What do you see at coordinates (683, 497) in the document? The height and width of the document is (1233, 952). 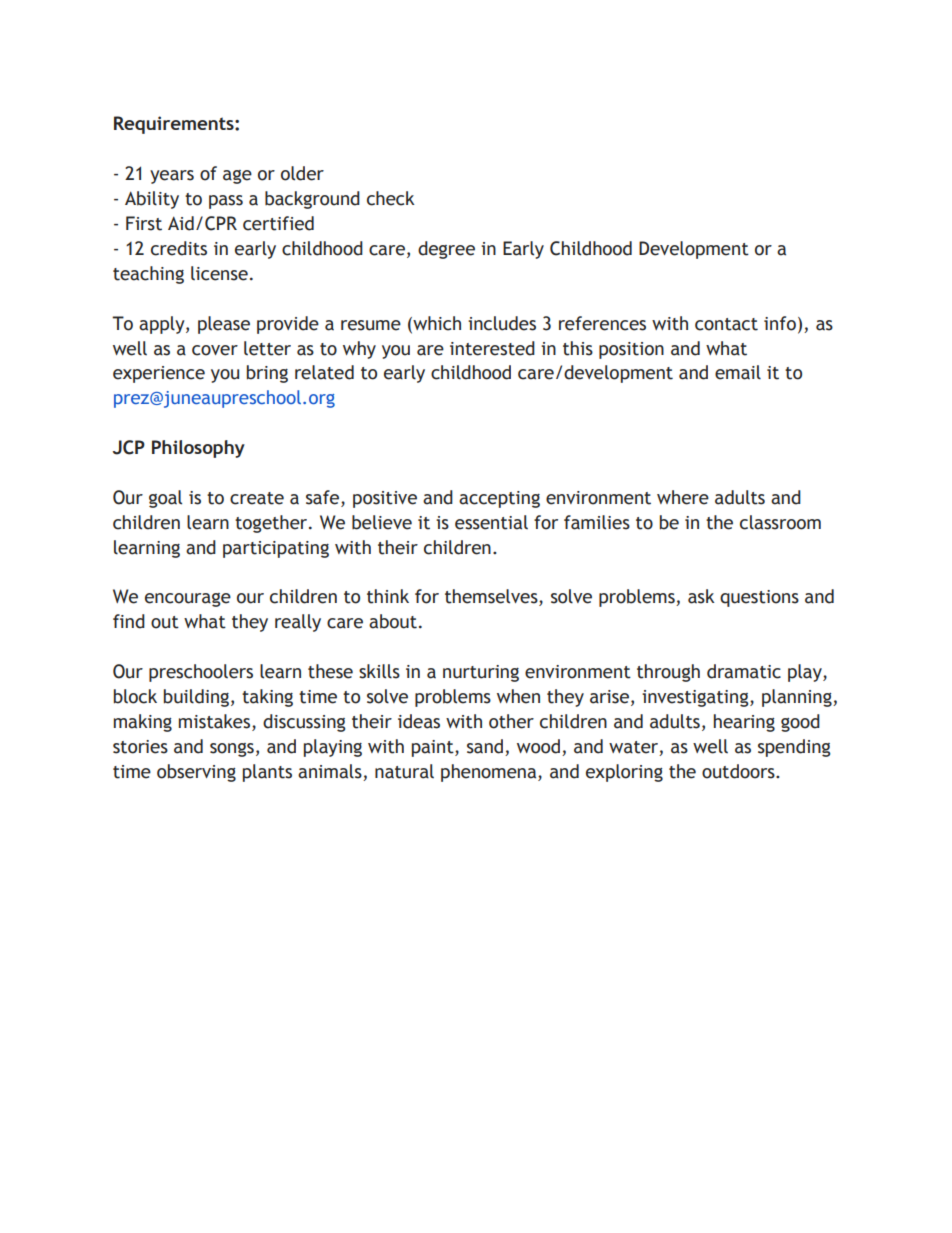 I see `where` at bounding box center [683, 497].
